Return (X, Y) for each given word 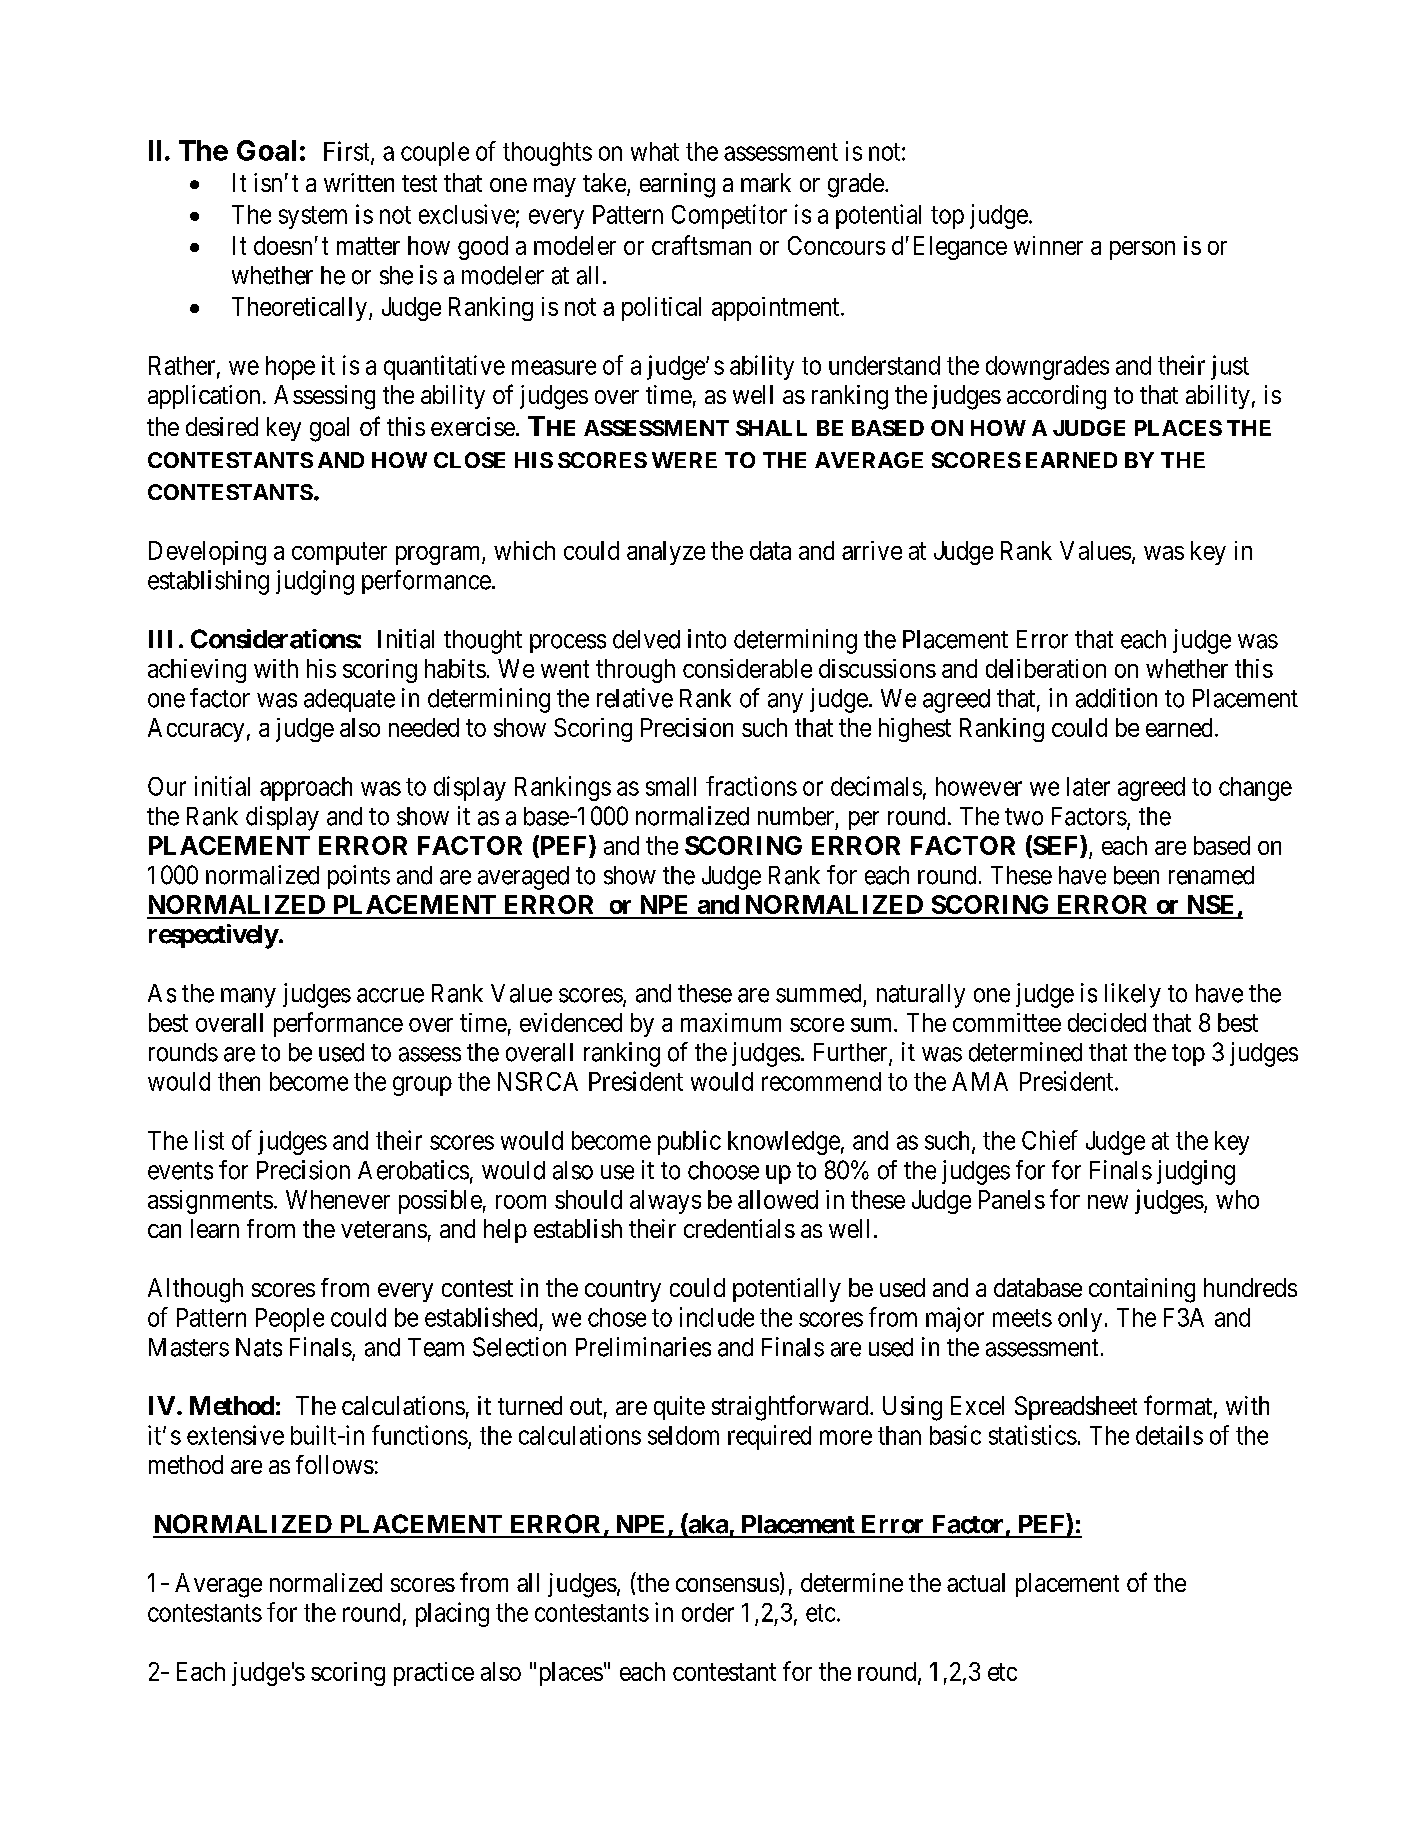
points (359, 877)
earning (677, 185)
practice (434, 1674)
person (1142, 250)
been (1136, 875)
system (313, 217)
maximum (731, 1022)
